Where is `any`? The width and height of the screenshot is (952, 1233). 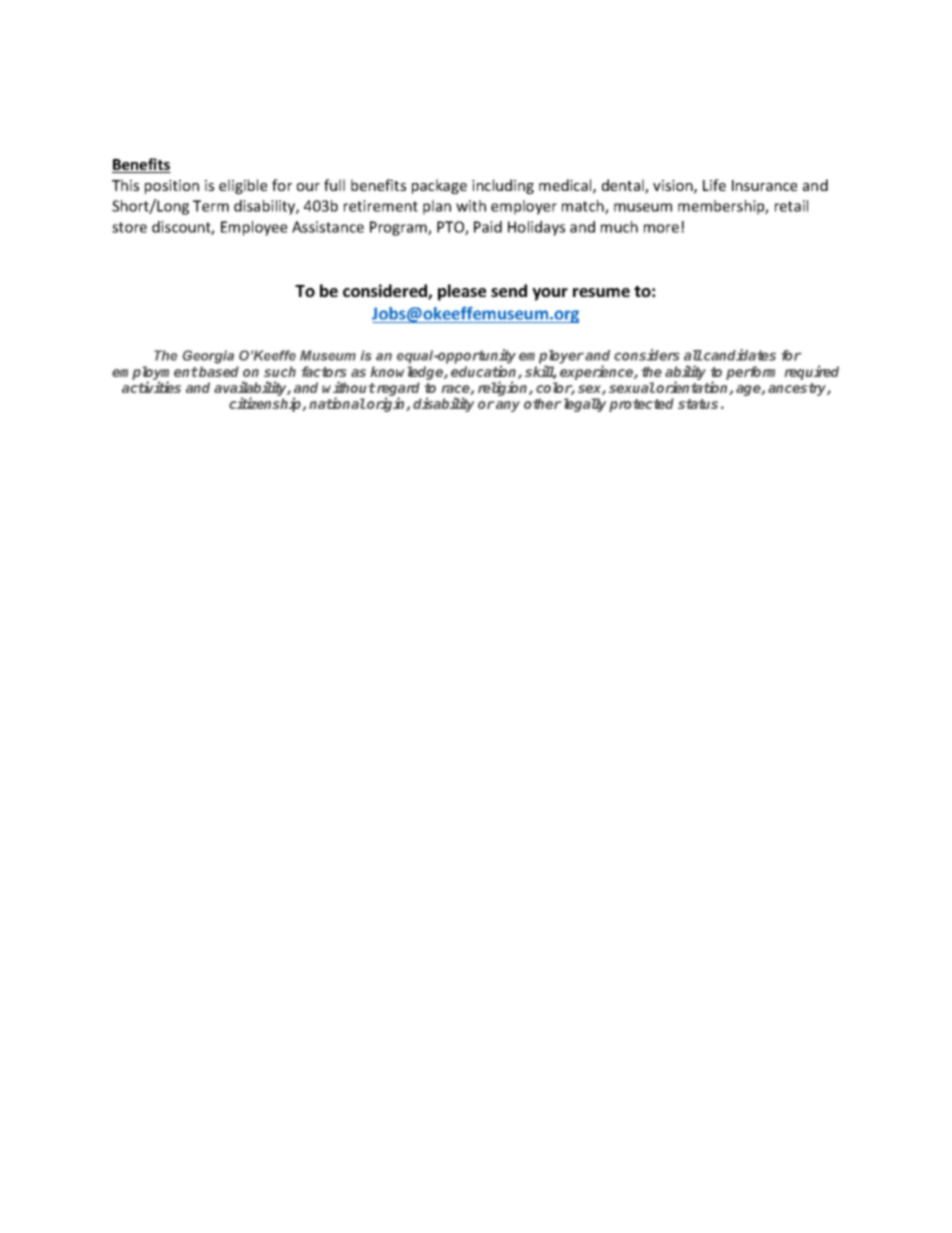 any is located at coordinates (508, 406).
